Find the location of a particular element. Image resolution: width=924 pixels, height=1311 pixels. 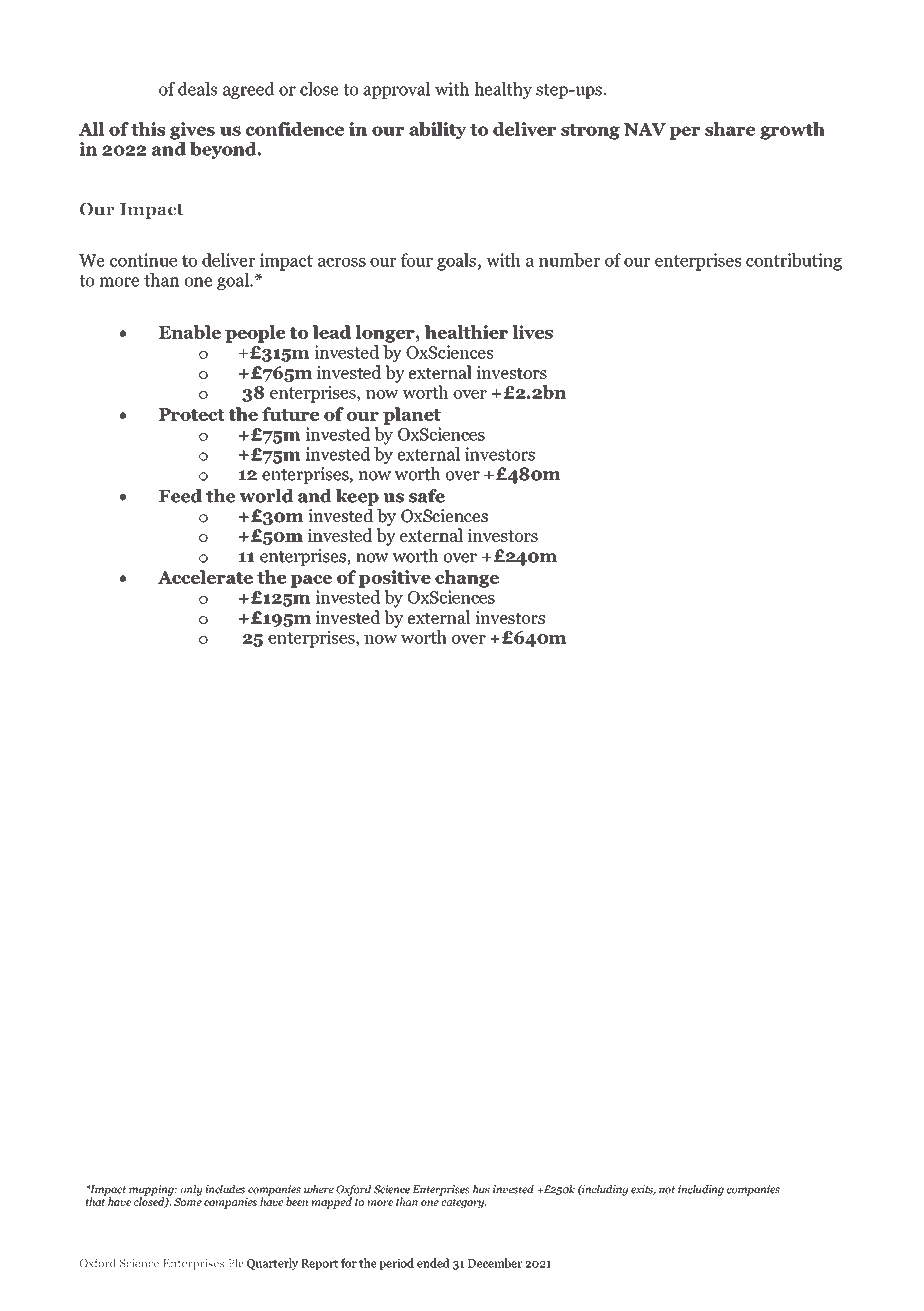

not is located at coordinates (667, 1190).
